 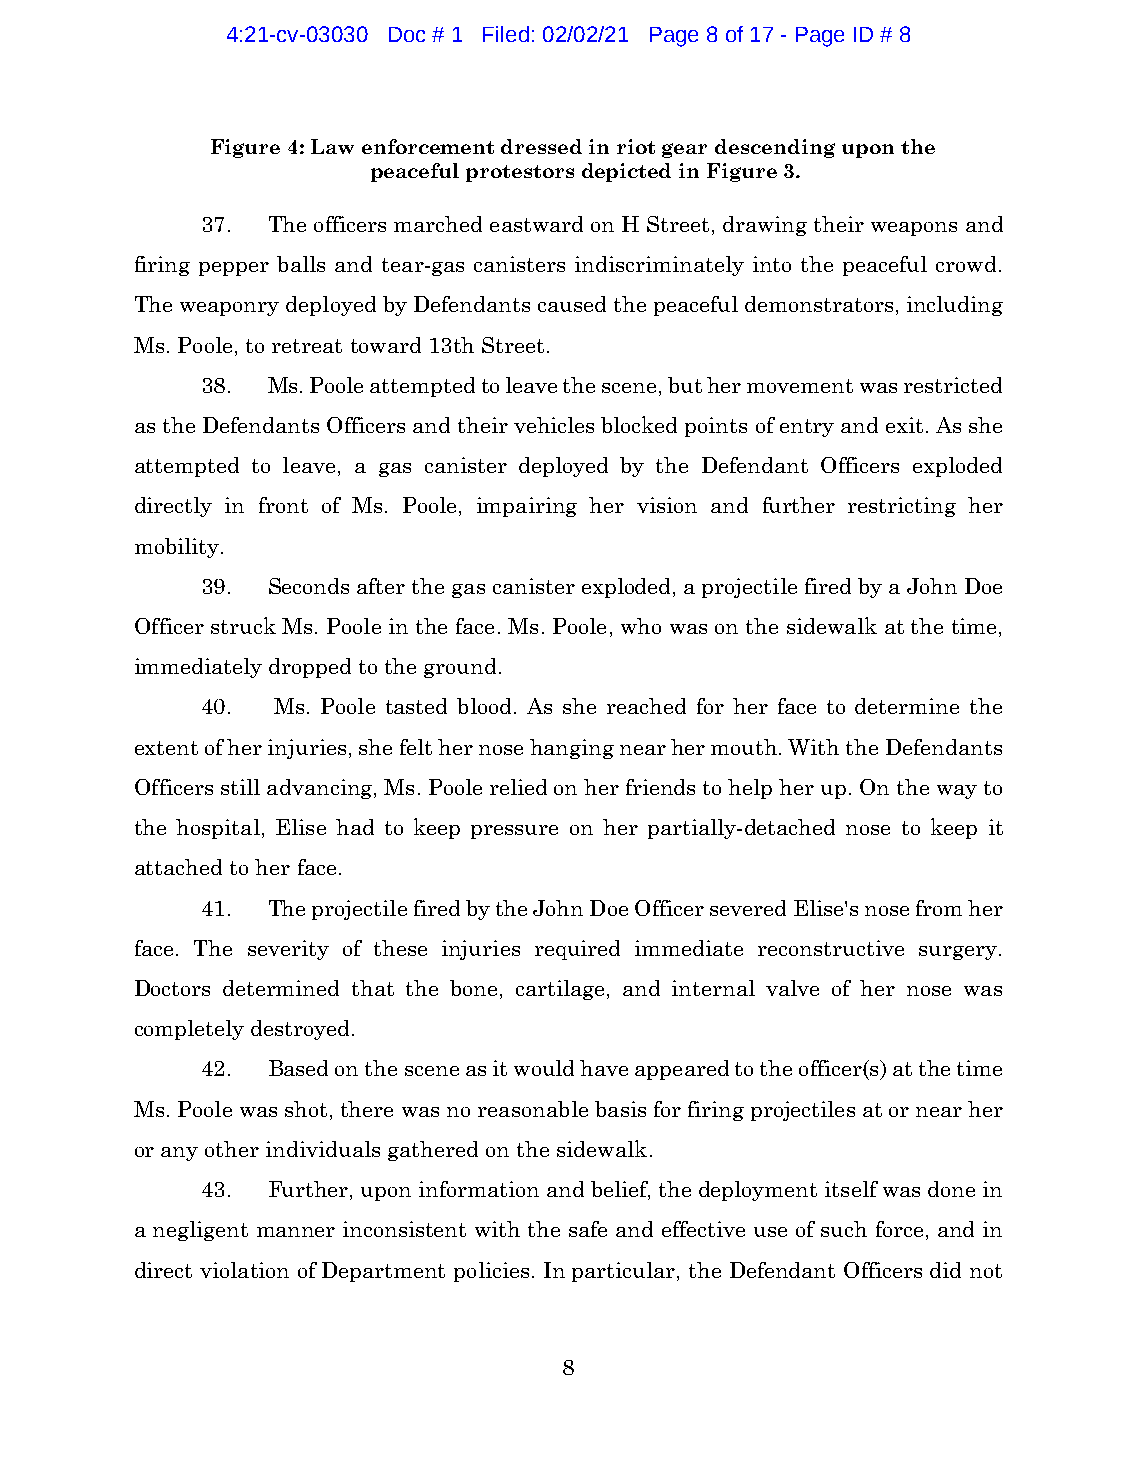 I want to click on safe, so click(x=588, y=1229).
